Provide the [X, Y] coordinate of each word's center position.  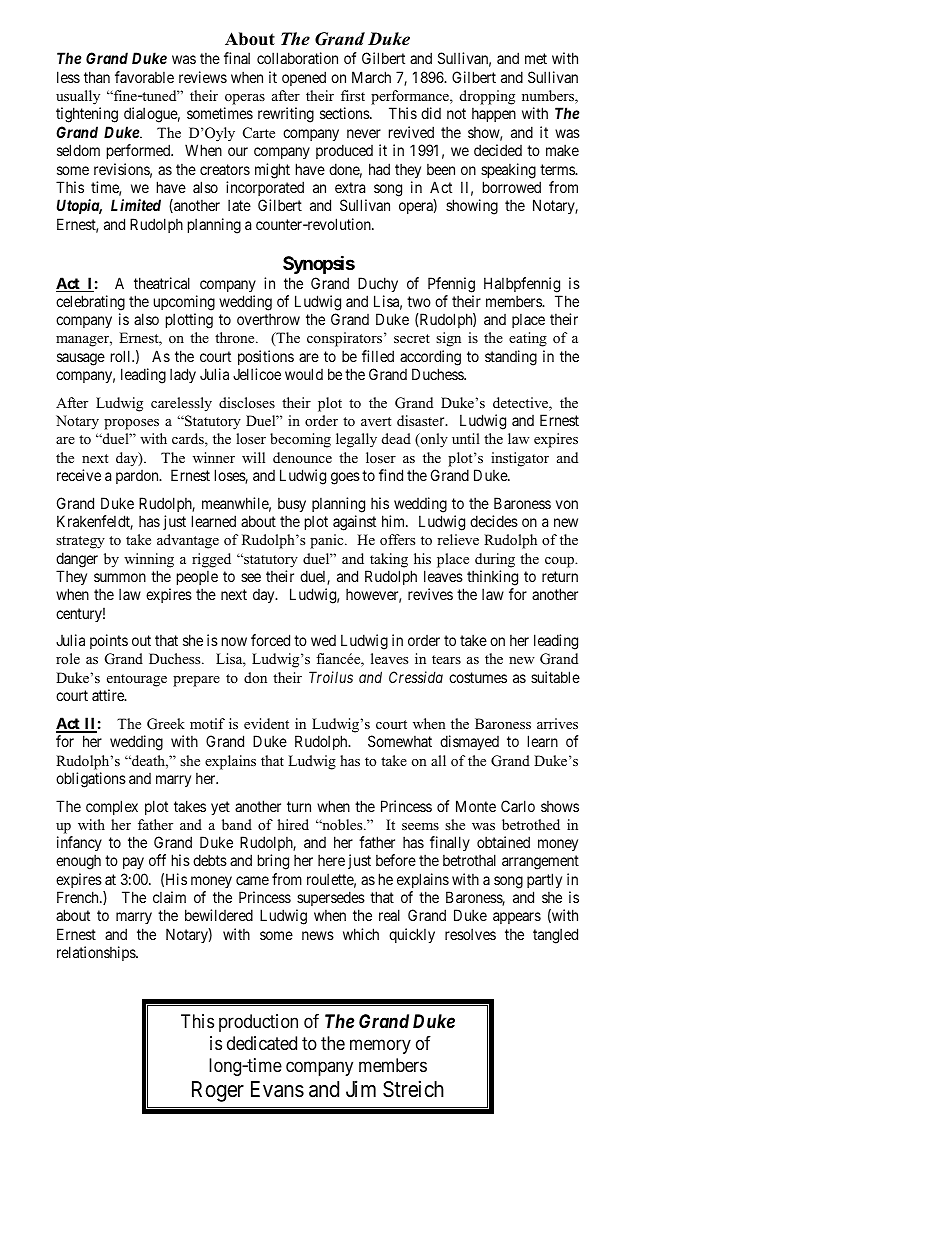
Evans [277, 1089]
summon [120, 577]
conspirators [344, 339]
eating [528, 339]
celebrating [90, 303]
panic [328, 541]
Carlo [518, 806]
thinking [492, 578]
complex [112, 807]
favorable [144, 77]
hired [293, 824]
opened [304, 78]
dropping [487, 97]
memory [380, 1046]
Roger [218, 1091]
